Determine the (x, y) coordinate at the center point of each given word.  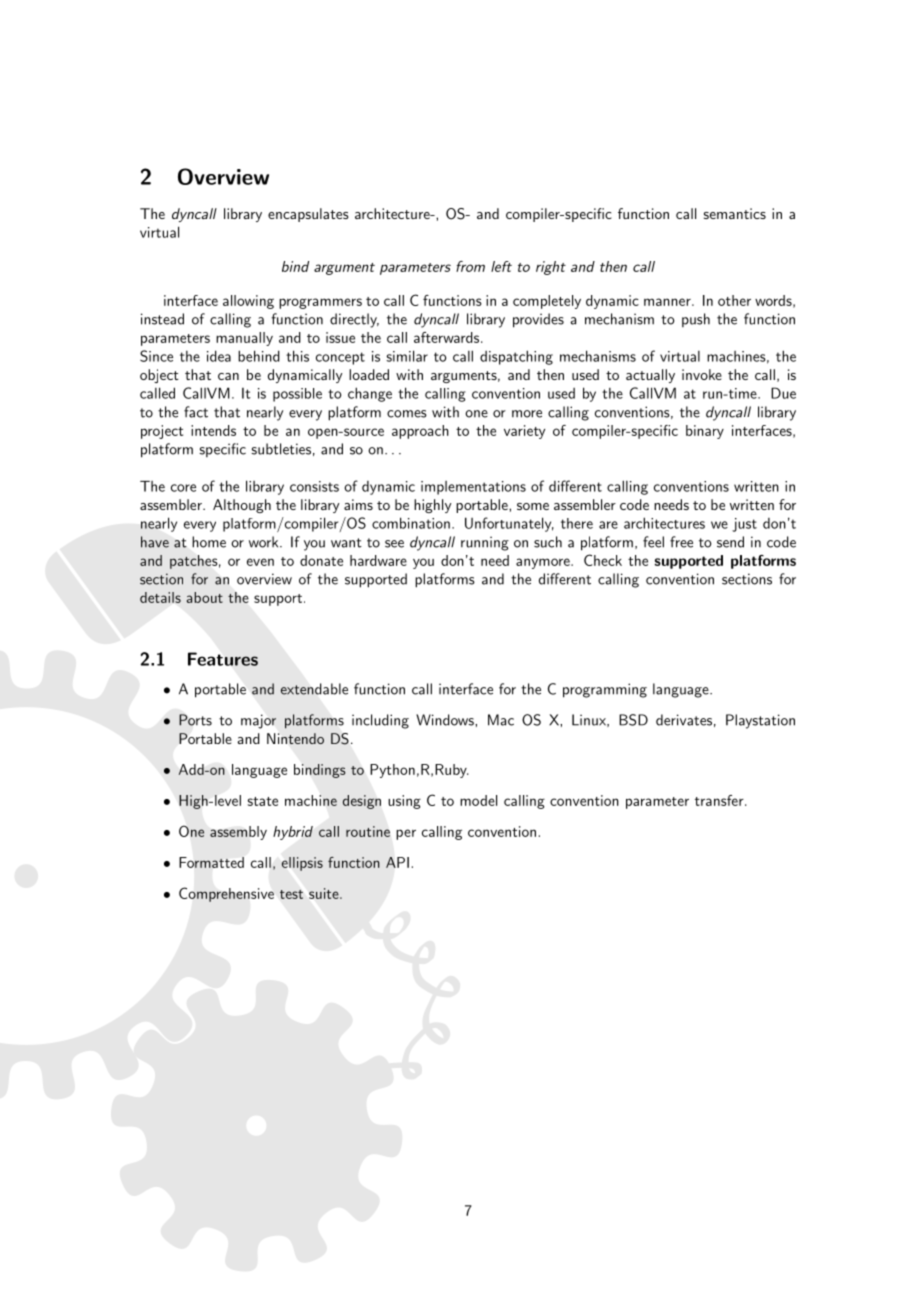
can (228, 376)
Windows (446, 720)
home (209, 542)
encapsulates (308, 215)
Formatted (211, 862)
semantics (735, 213)
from (470, 266)
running (485, 543)
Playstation (760, 721)
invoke (702, 374)
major (258, 721)
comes (407, 414)
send (730, 542)
